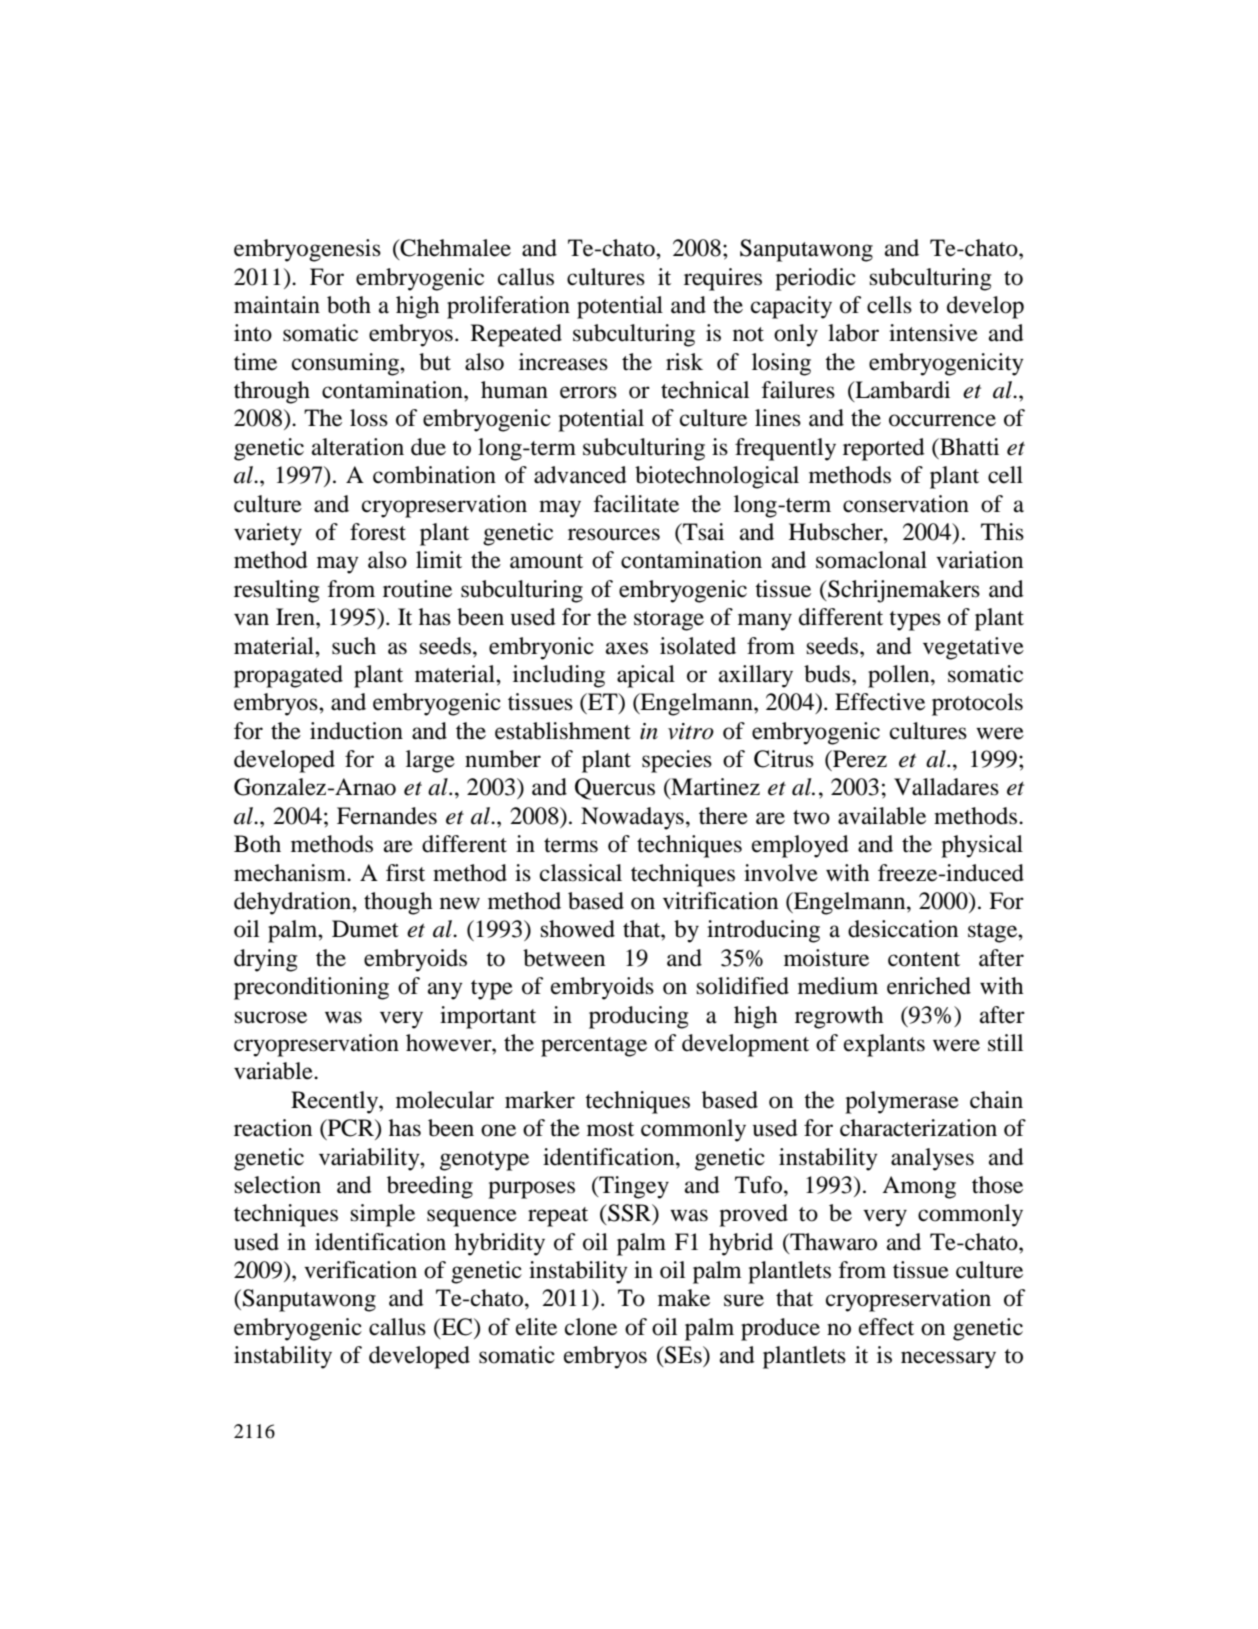 The image size is (1258, 1629). What do you see at coordinates (632, 818) in the screenshot?
I see `Nowadays` at bounding box center [632, 818].
